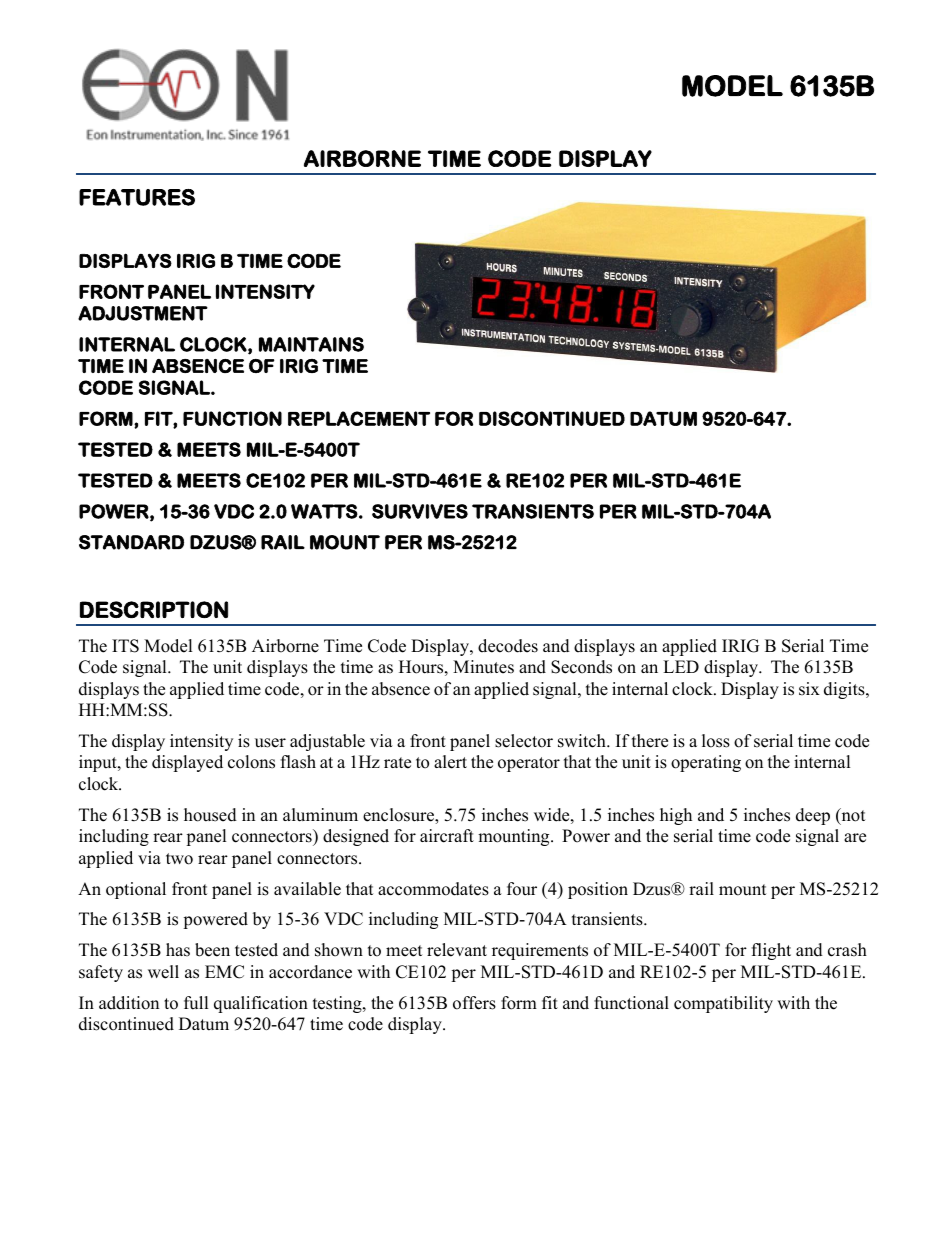 Image resolution: width=952 pixels, height=1233 pixels. Describe the element at coordinates (524, 741) in the screenshot. I see `selector` at that location.
